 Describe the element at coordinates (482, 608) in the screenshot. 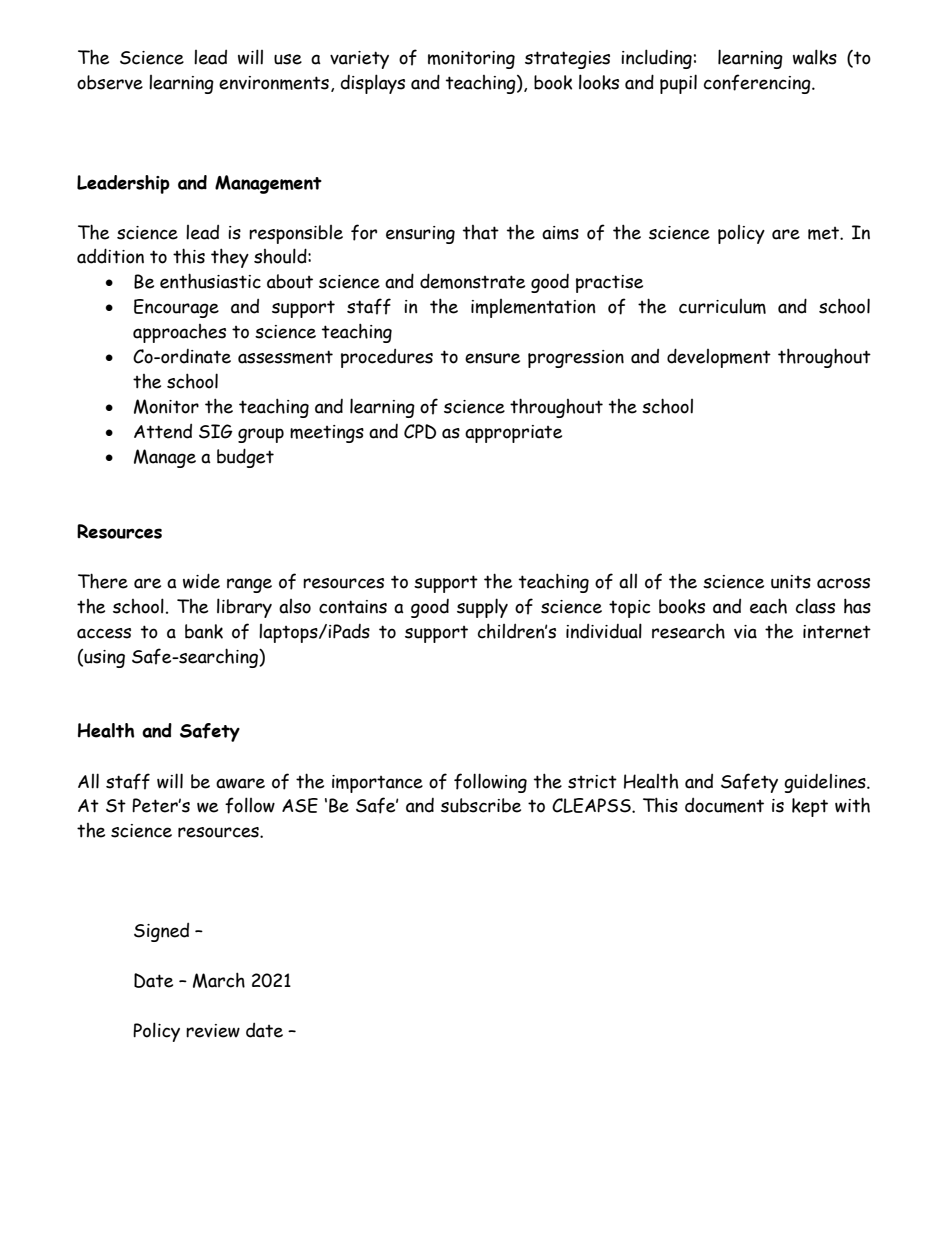

I see `supply` at that location.
